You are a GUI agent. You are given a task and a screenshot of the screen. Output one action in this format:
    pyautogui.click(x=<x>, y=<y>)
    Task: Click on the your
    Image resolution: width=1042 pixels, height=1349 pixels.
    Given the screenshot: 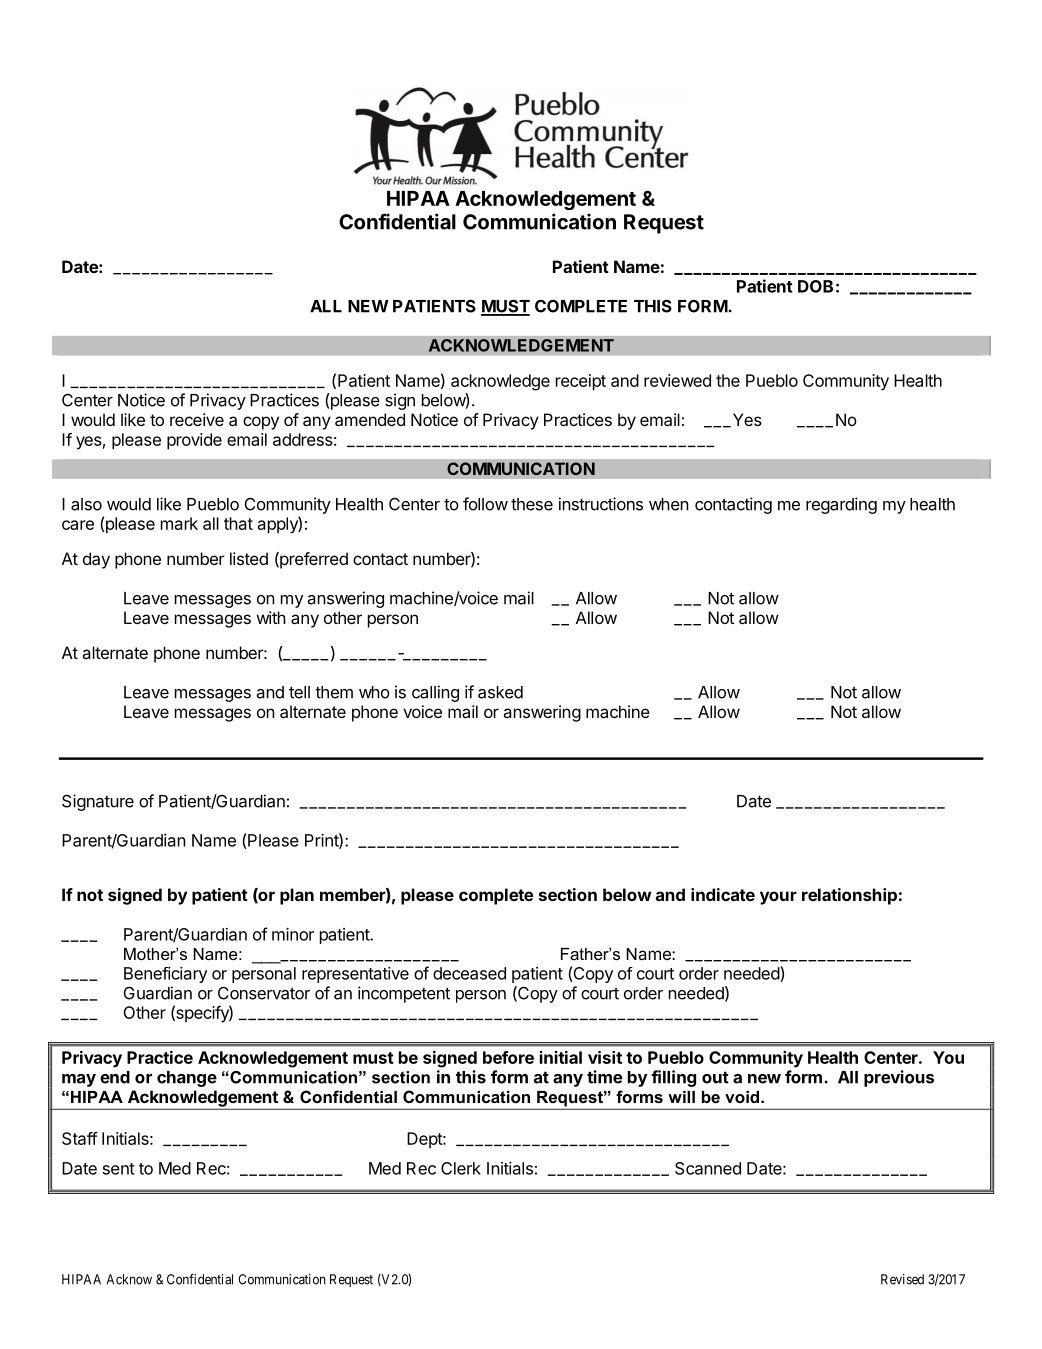 What is the action you would take?
    pyautogui.click(x=778, y=898)
